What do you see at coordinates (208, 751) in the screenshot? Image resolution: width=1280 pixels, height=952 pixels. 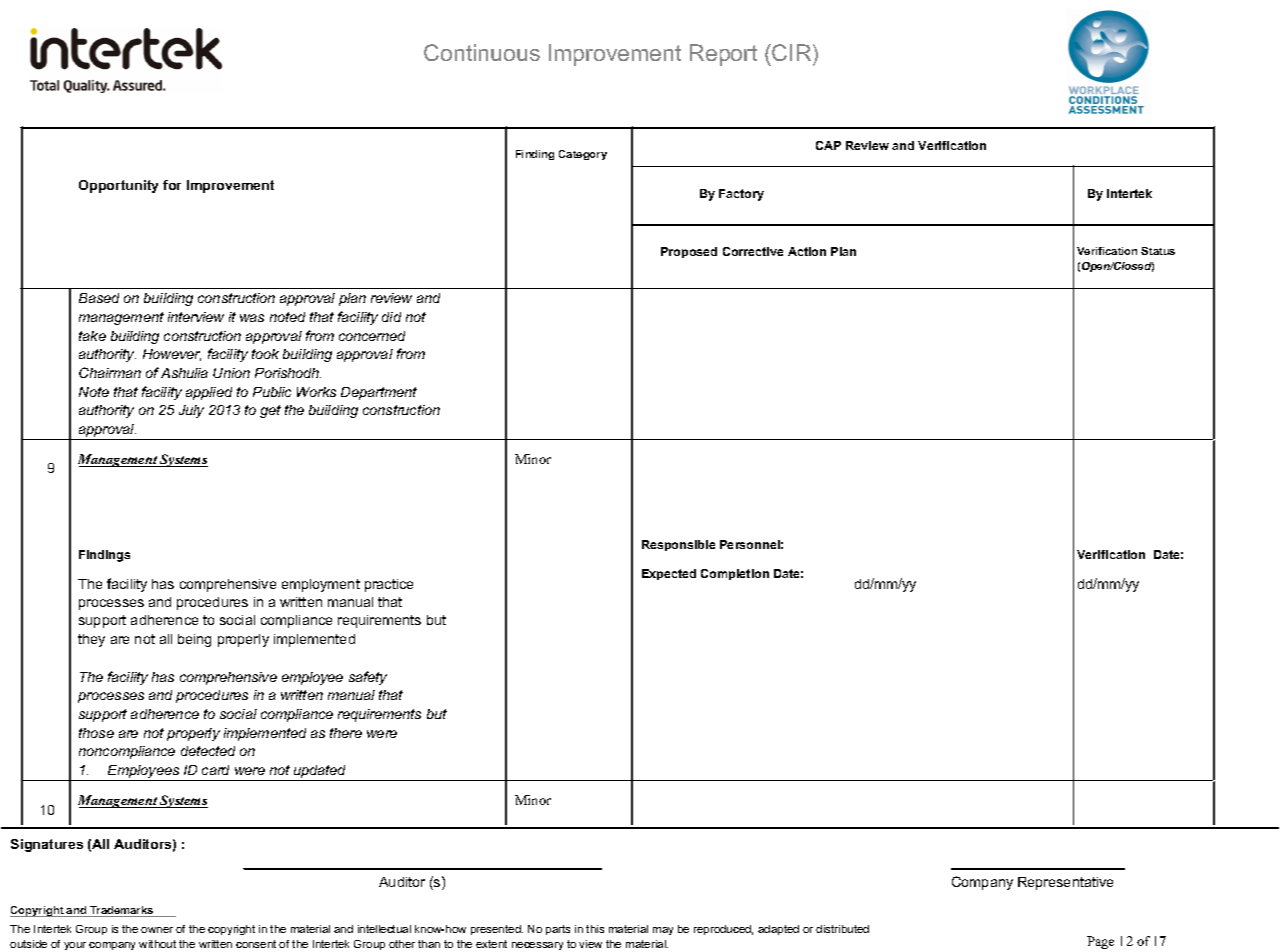 I see `detected` at bounding box center [208, 751].
